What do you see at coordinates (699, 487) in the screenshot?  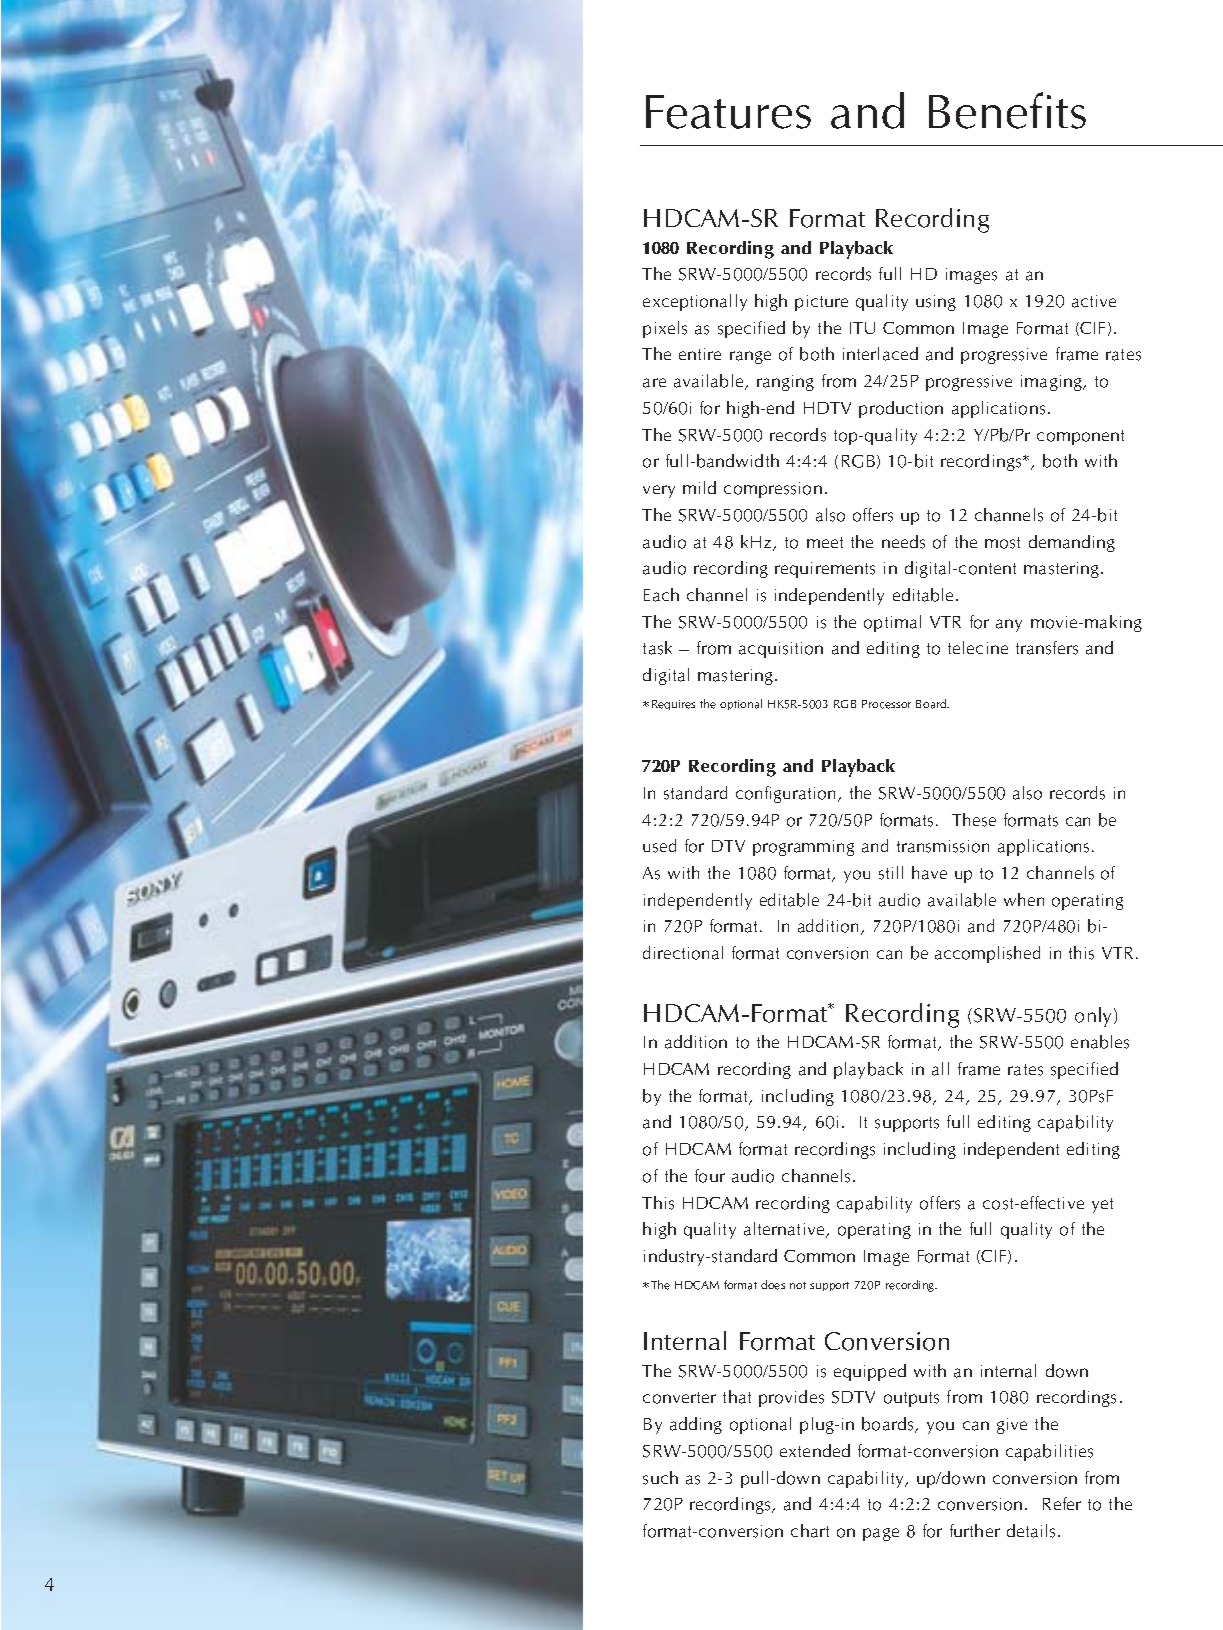 I see `mild` at bounding box center [699, 487].
